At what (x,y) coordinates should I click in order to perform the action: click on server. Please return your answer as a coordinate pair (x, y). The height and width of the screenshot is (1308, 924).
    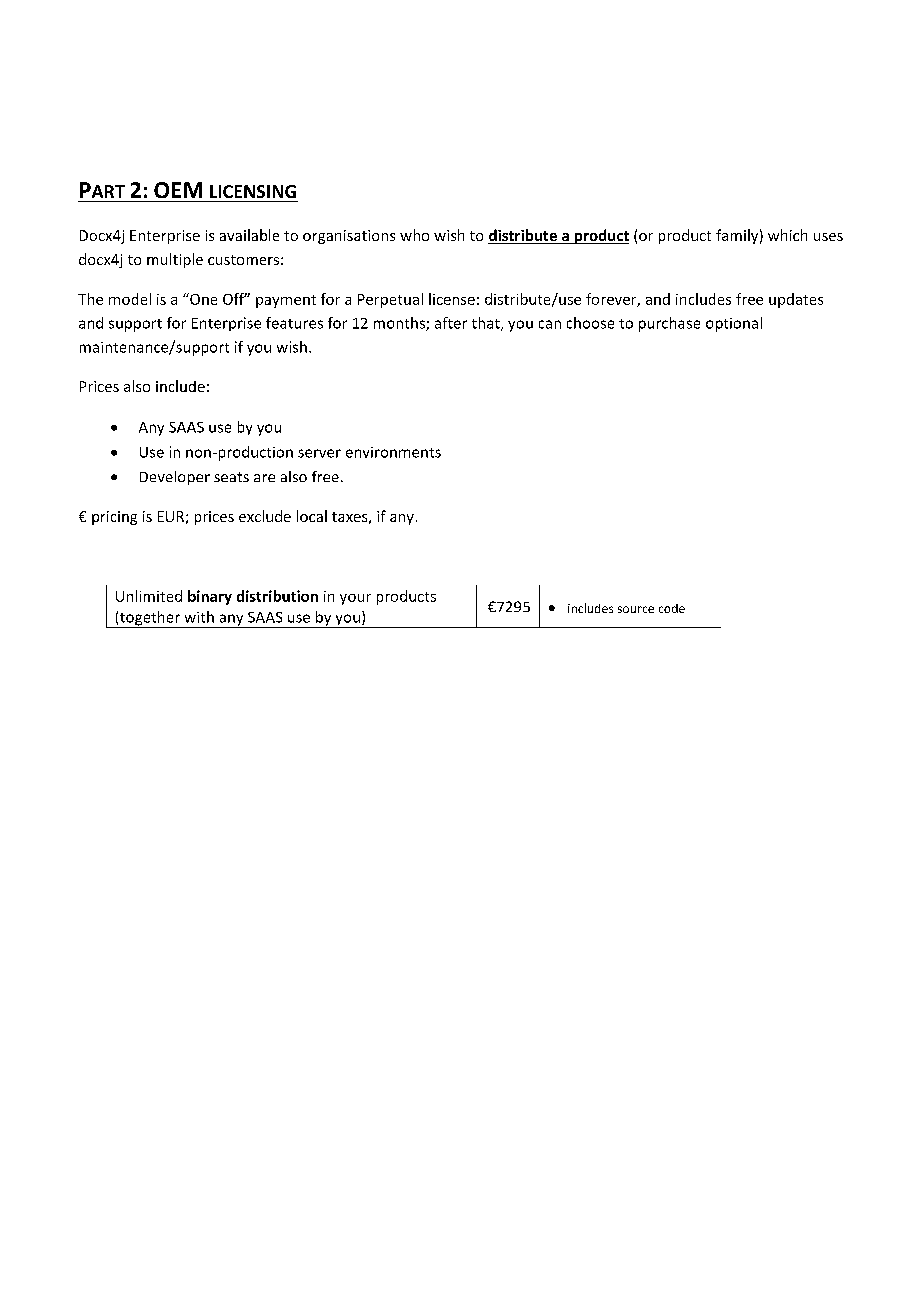
    Looking at the image, I should click on (319, 453).
